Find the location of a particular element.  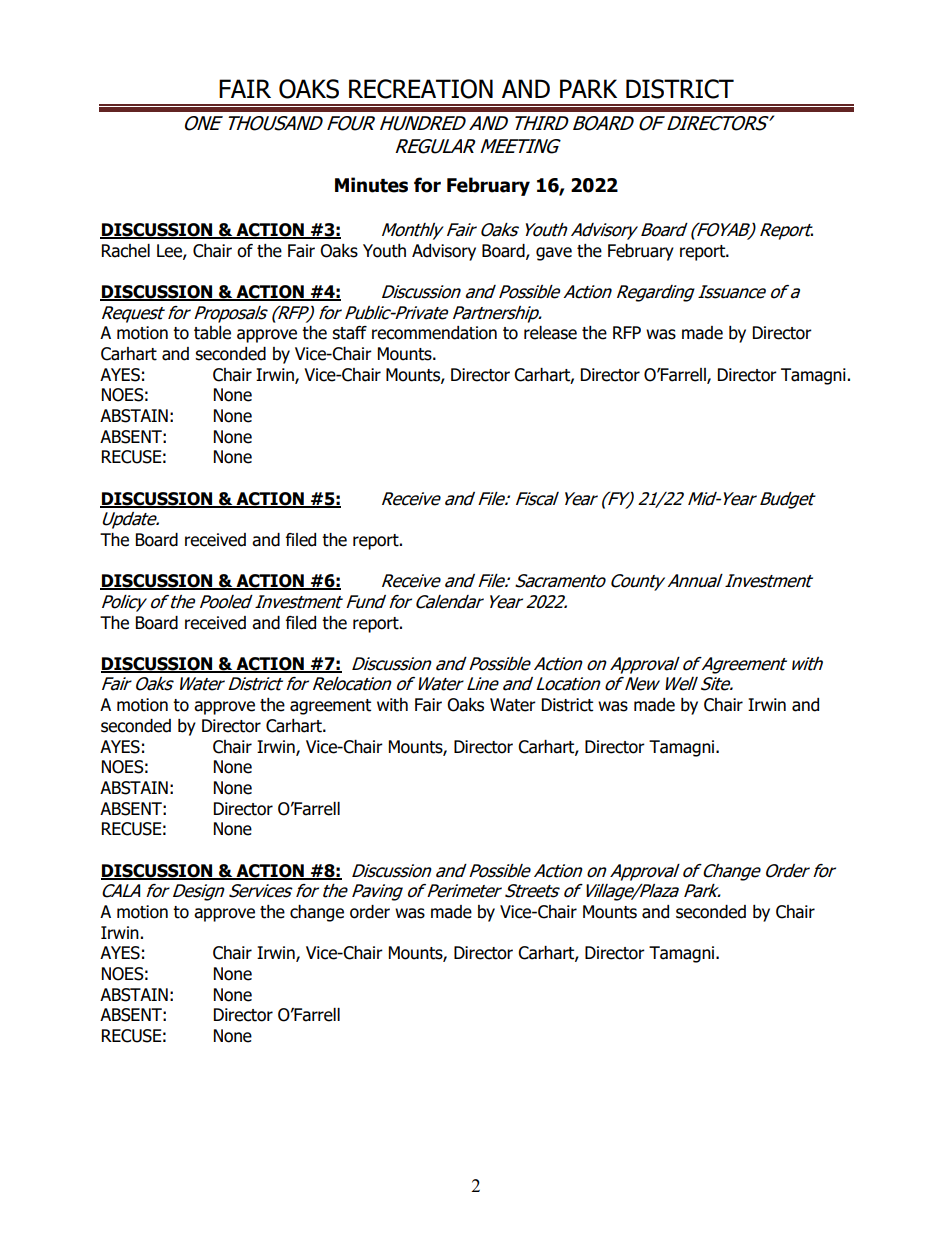

Rachel is located at coordinates (126, 251).
